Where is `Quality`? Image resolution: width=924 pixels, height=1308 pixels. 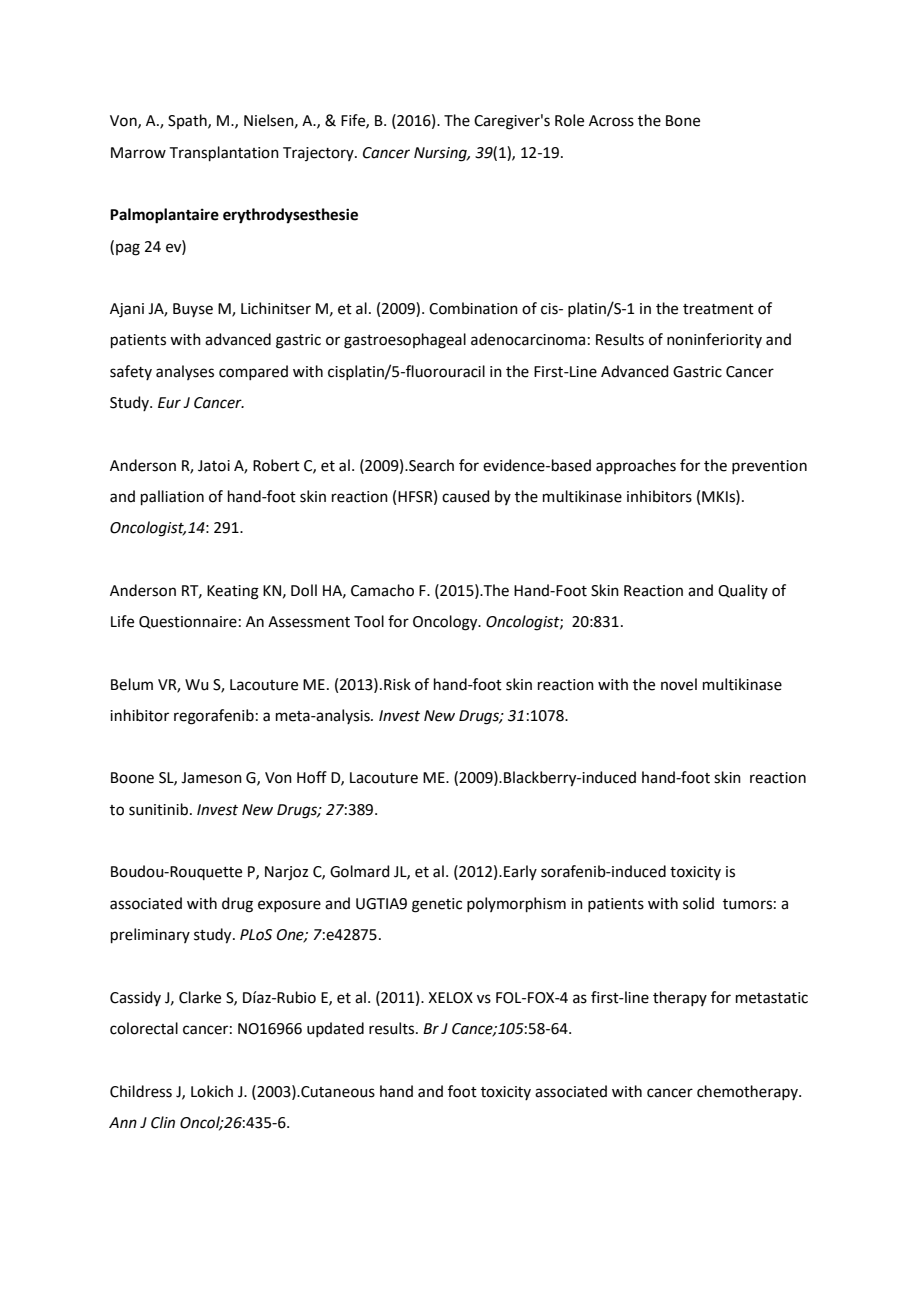 Quality is located at coordinates (743, 591).
